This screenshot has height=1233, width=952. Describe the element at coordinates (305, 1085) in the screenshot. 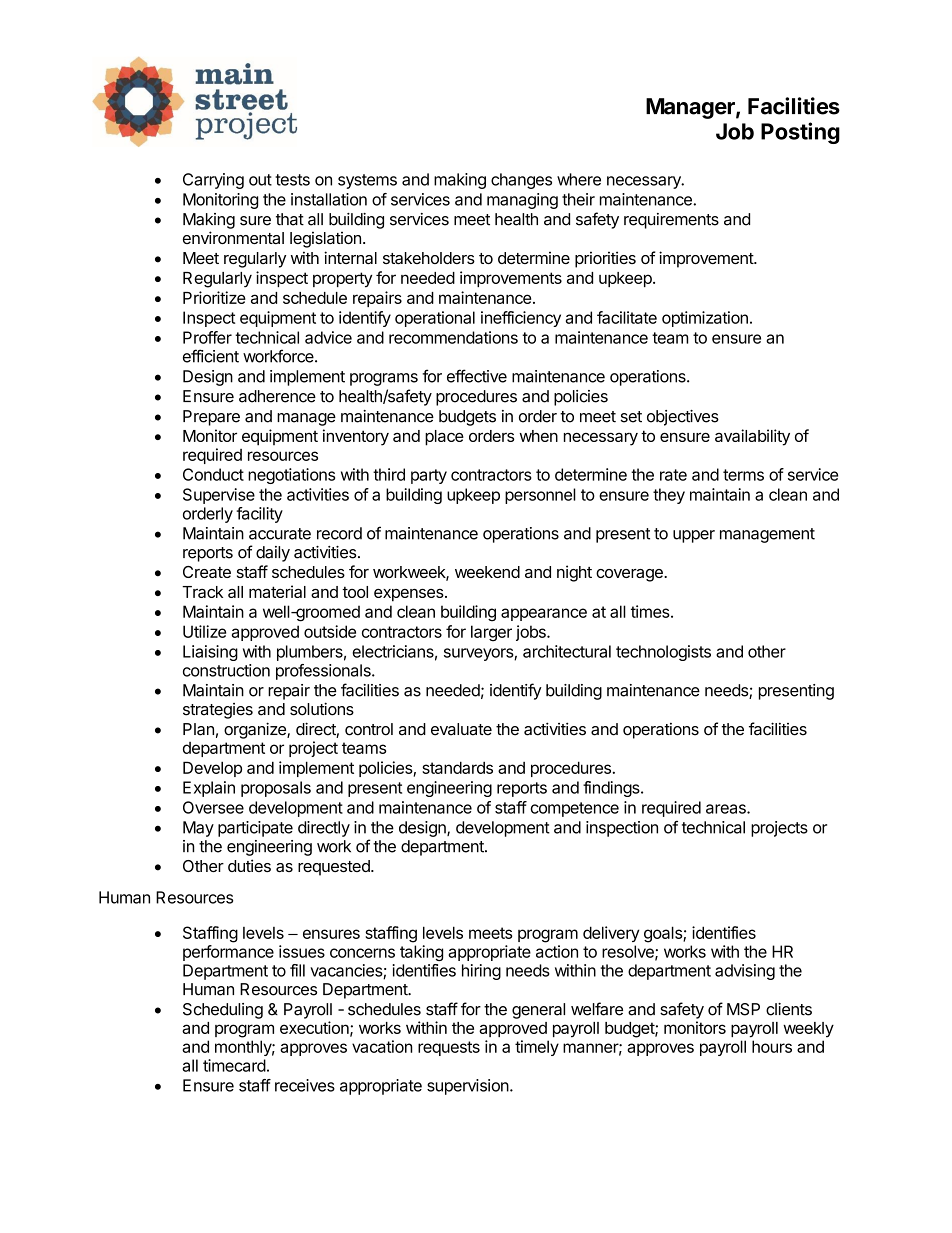

I see `receives` at that location.
